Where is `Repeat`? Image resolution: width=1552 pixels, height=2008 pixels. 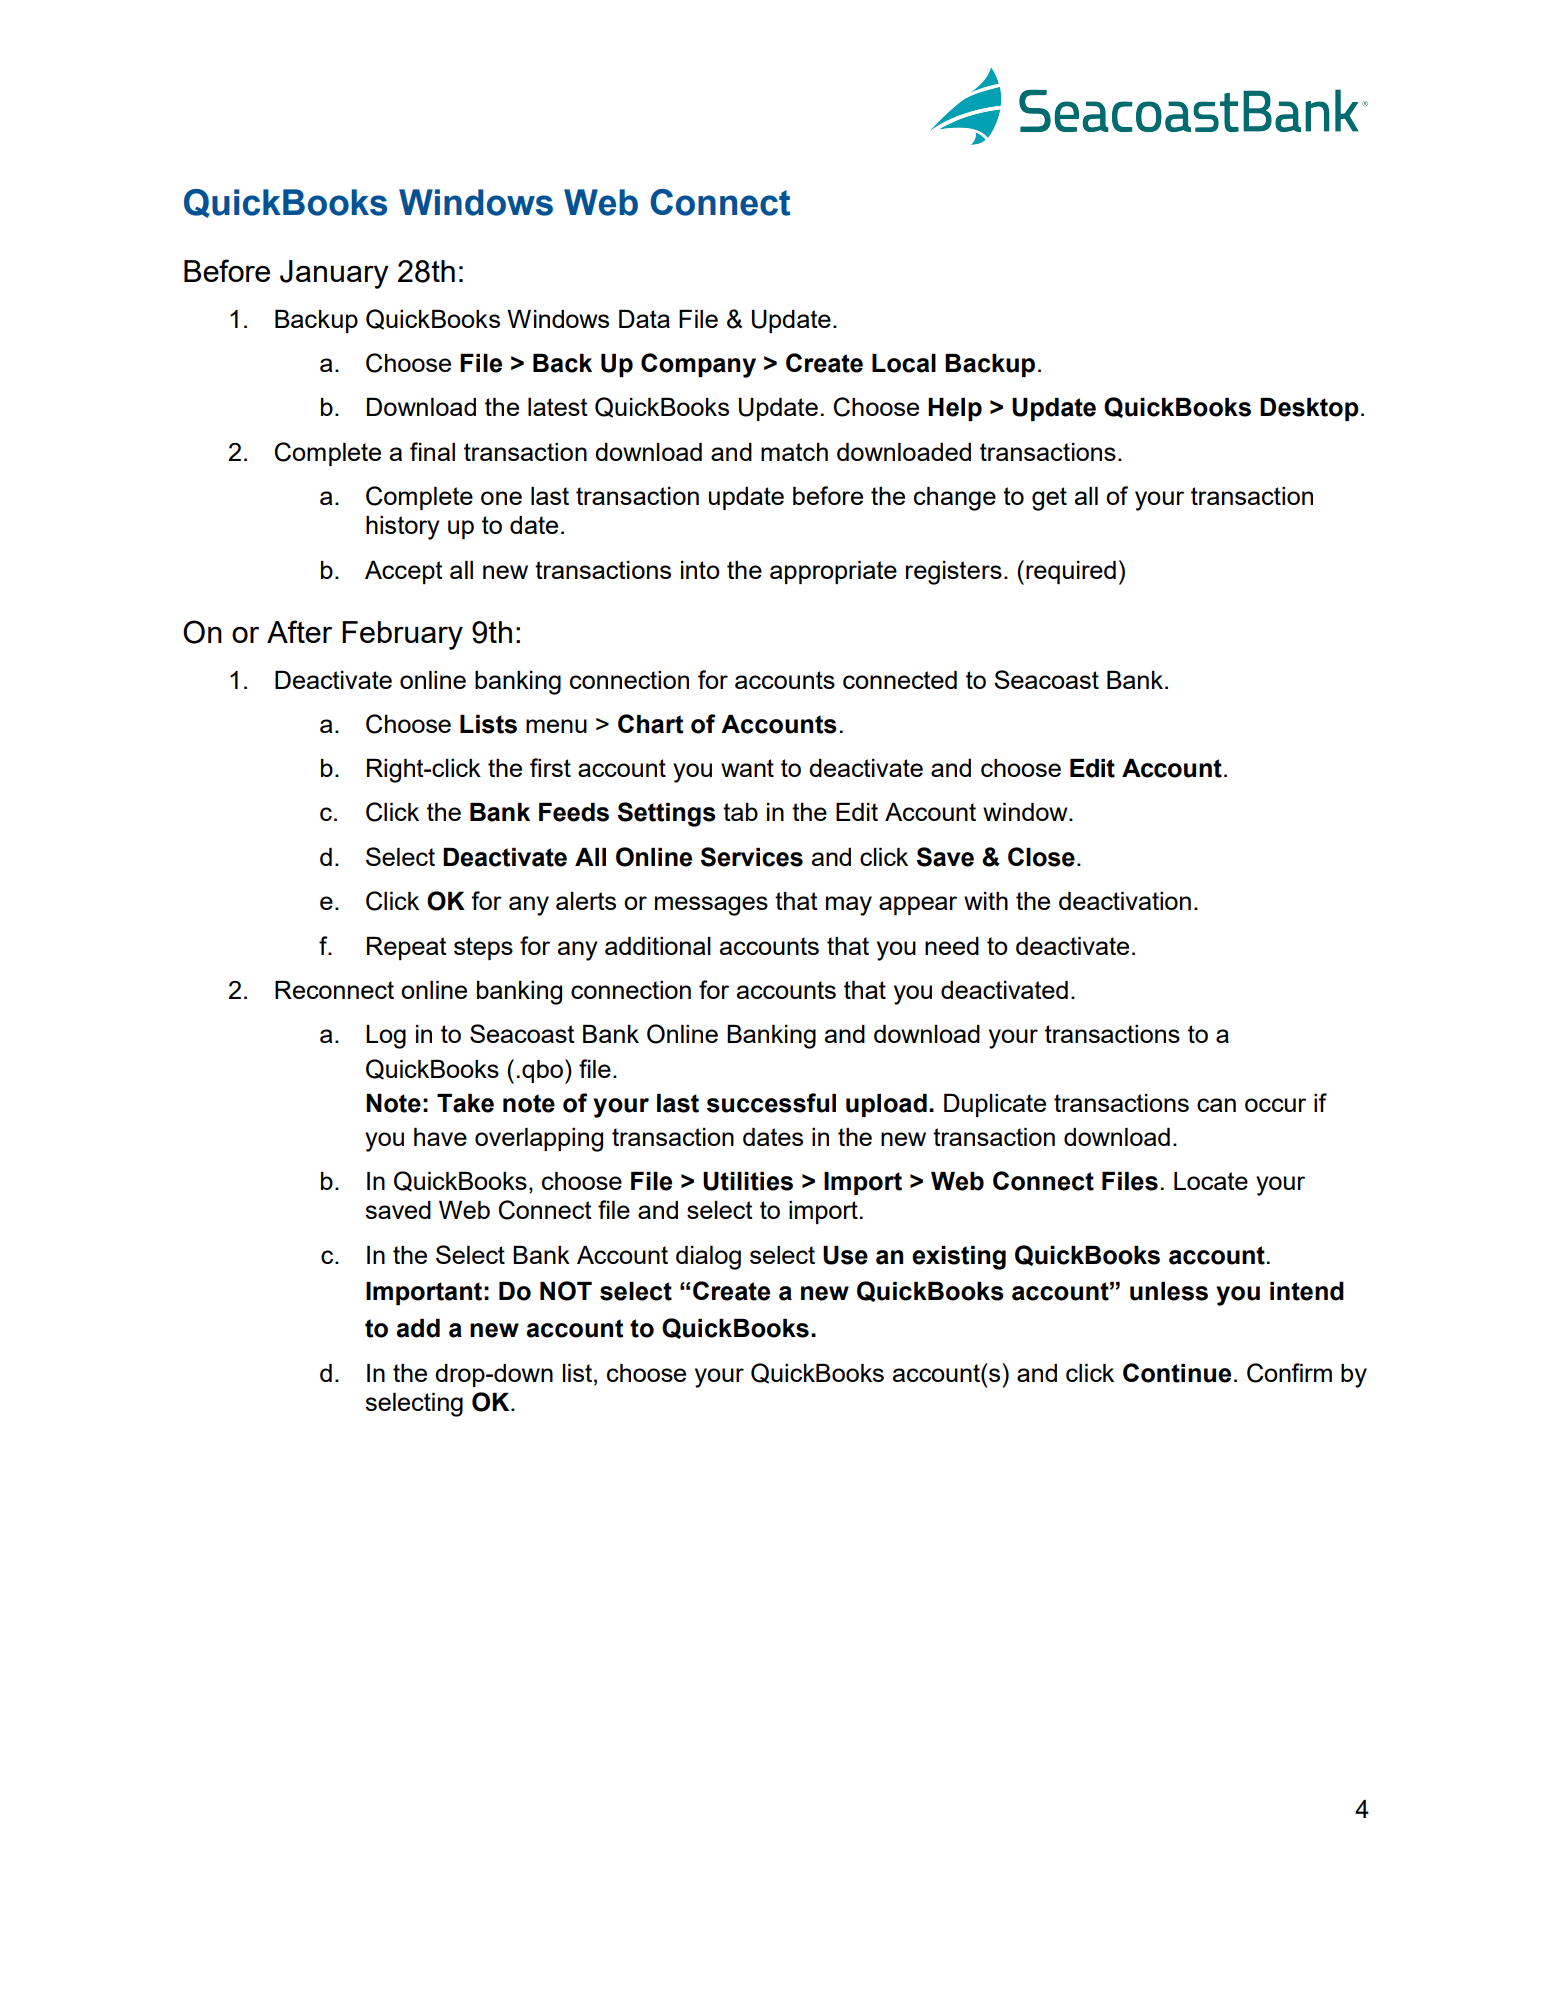 Repeat is located at coordinates (407, 948).
